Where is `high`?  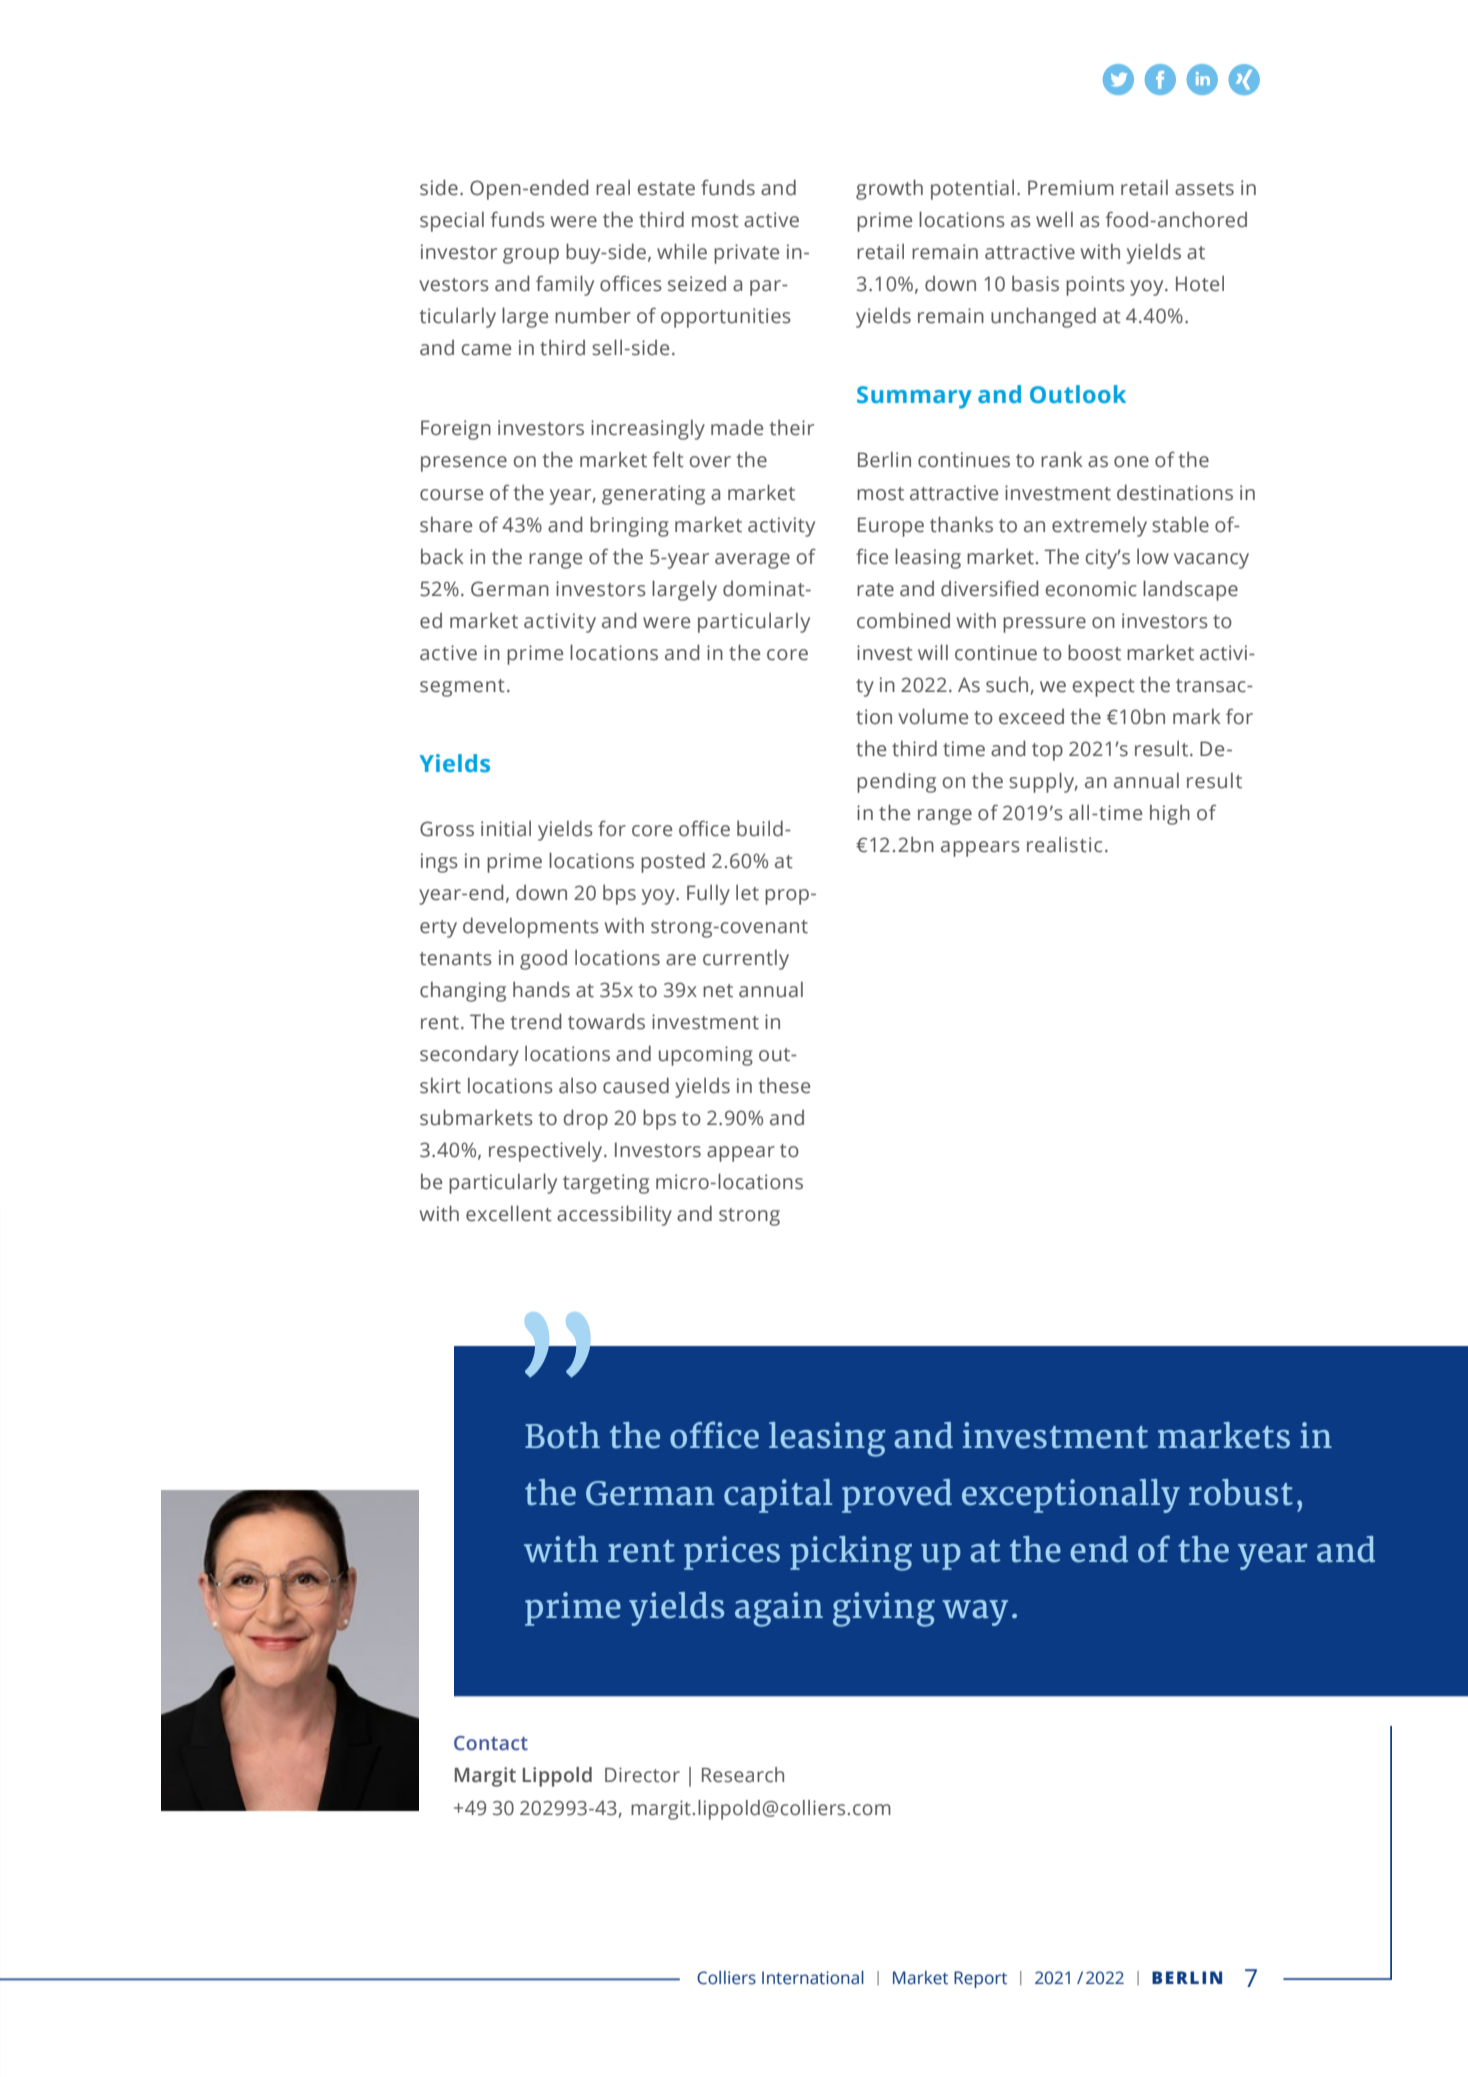 high is located at coordinates (1170, 814).
